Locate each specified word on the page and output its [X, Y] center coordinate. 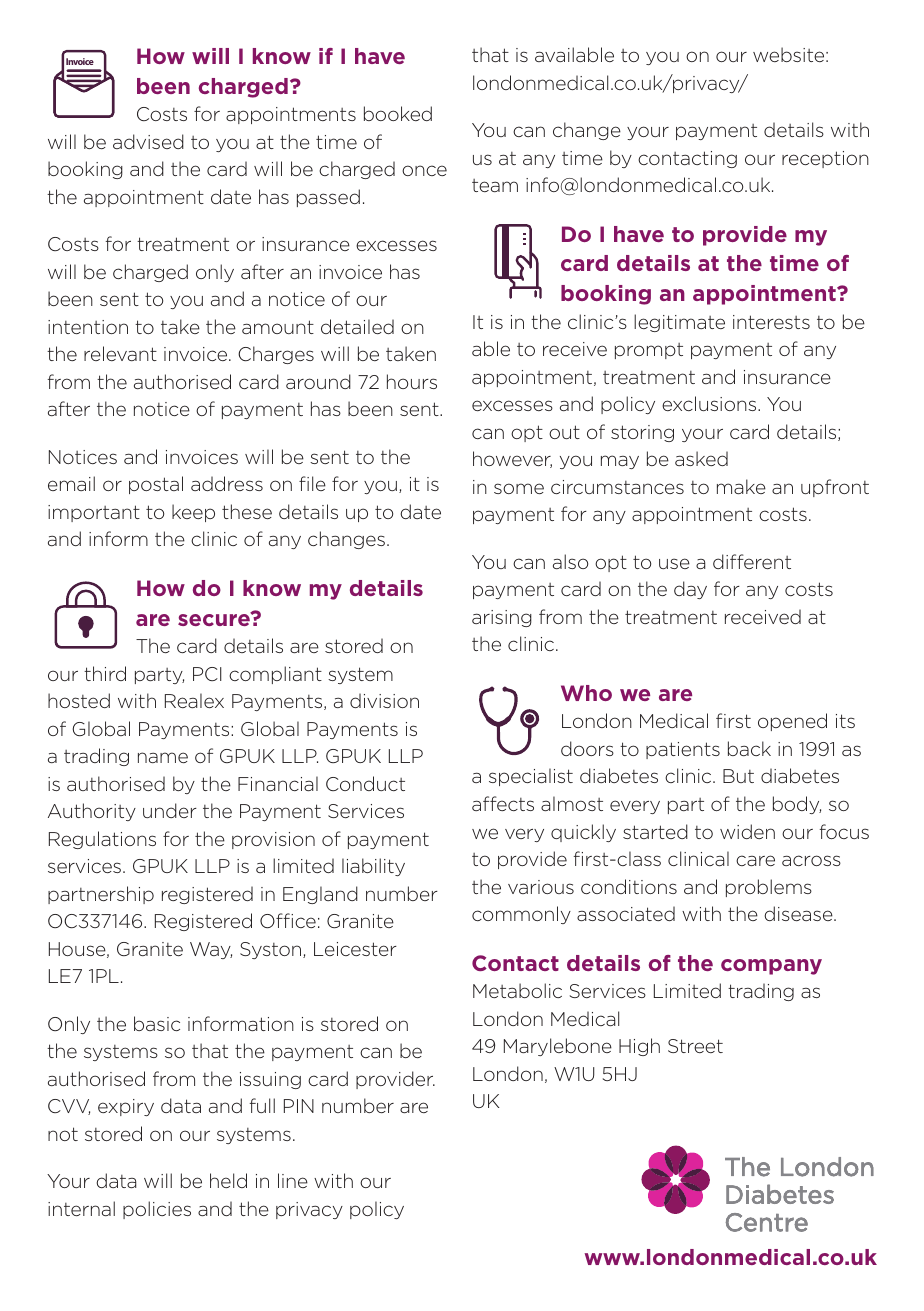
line [293, 1180]
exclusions [710, 403]
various [541, 887]
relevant [120, 353]
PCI [207, 674]
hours [412, 381]
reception [825, 159]
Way [211, 950]
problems [769, 888]
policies [157, 1210]
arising [502, 618]
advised [148, 141]
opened [792, 722]
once [424, 170]
